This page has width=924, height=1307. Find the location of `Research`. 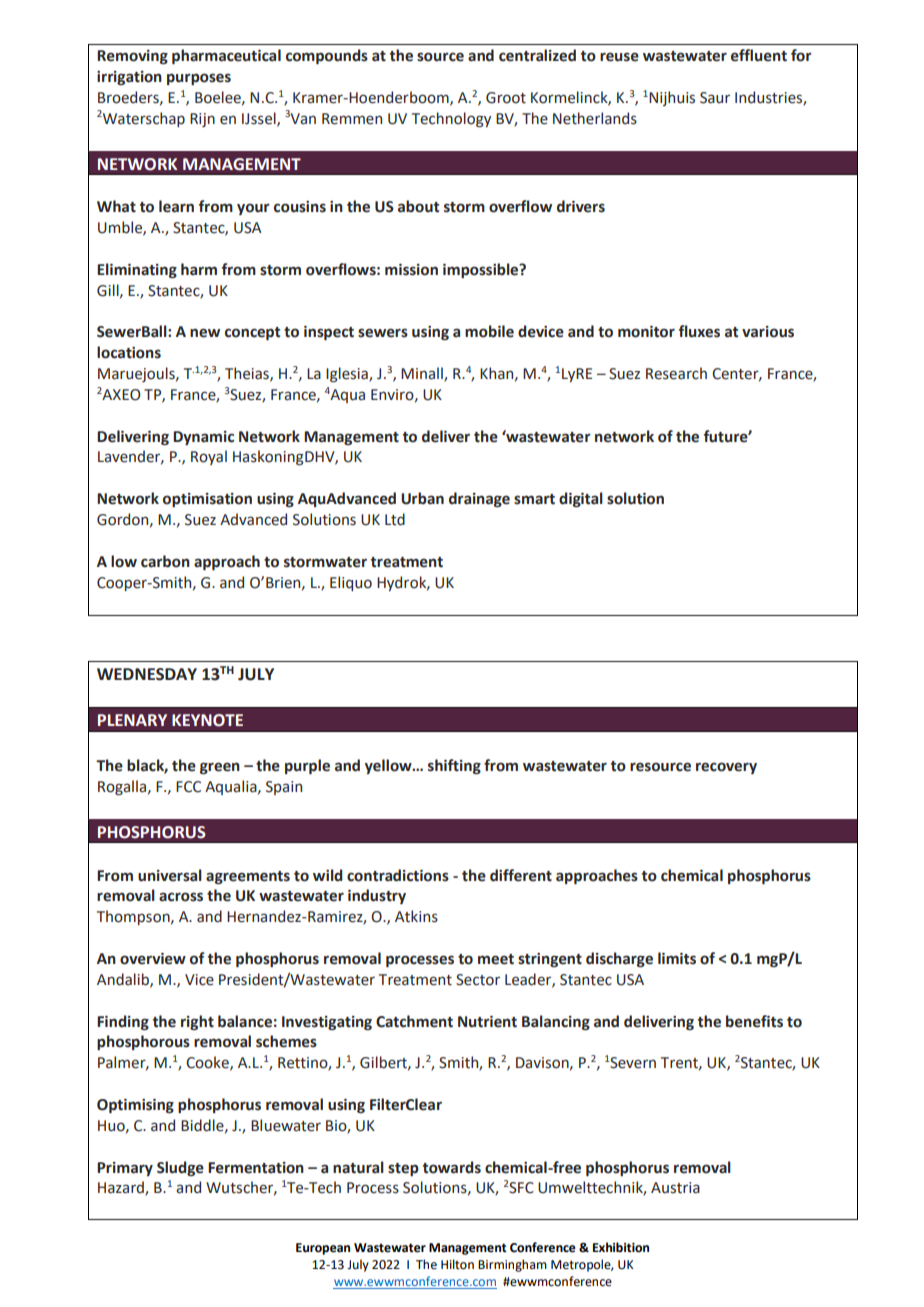

Research is located at coordinates (676, 373).
